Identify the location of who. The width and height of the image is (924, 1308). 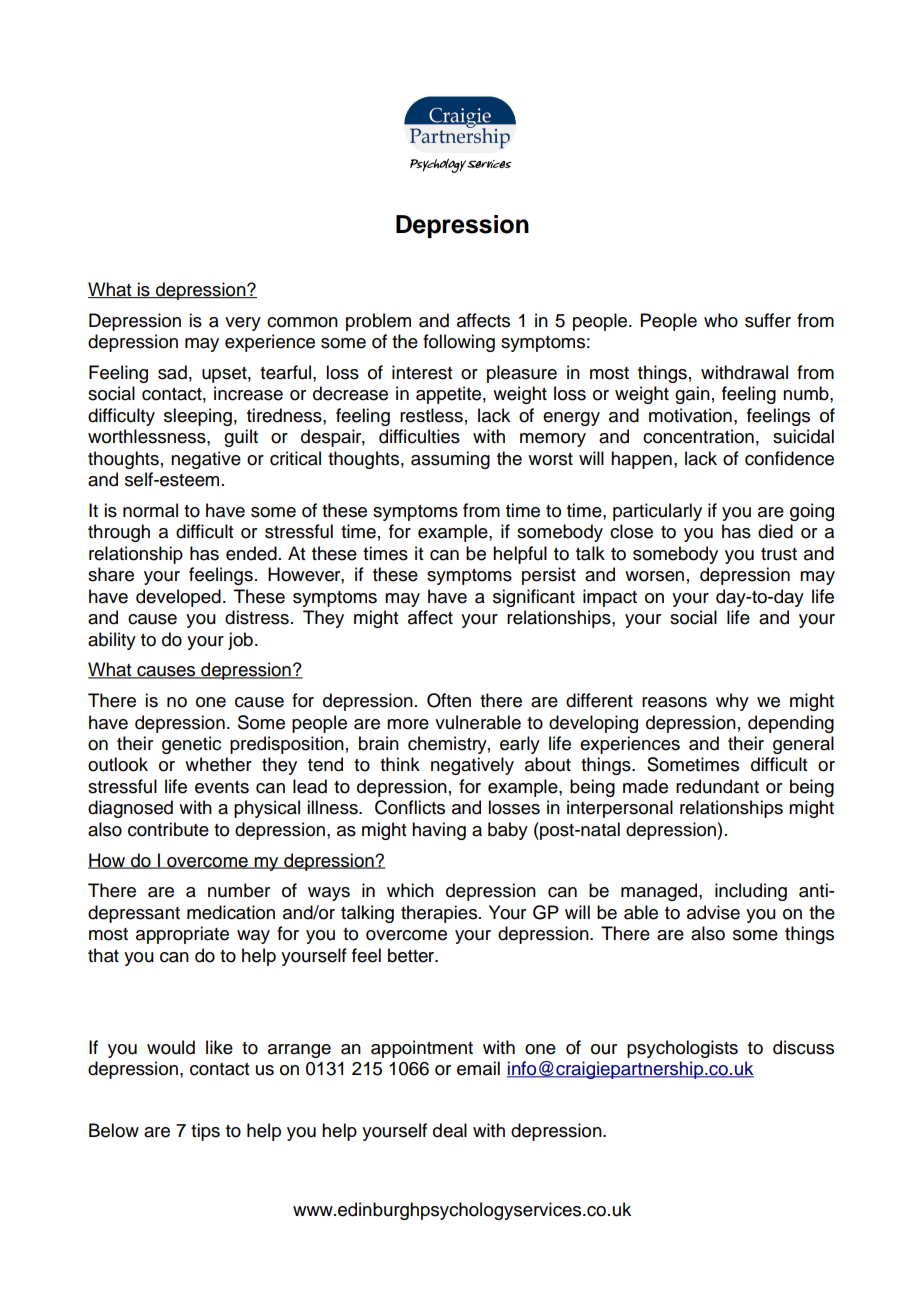
(721, 320).
